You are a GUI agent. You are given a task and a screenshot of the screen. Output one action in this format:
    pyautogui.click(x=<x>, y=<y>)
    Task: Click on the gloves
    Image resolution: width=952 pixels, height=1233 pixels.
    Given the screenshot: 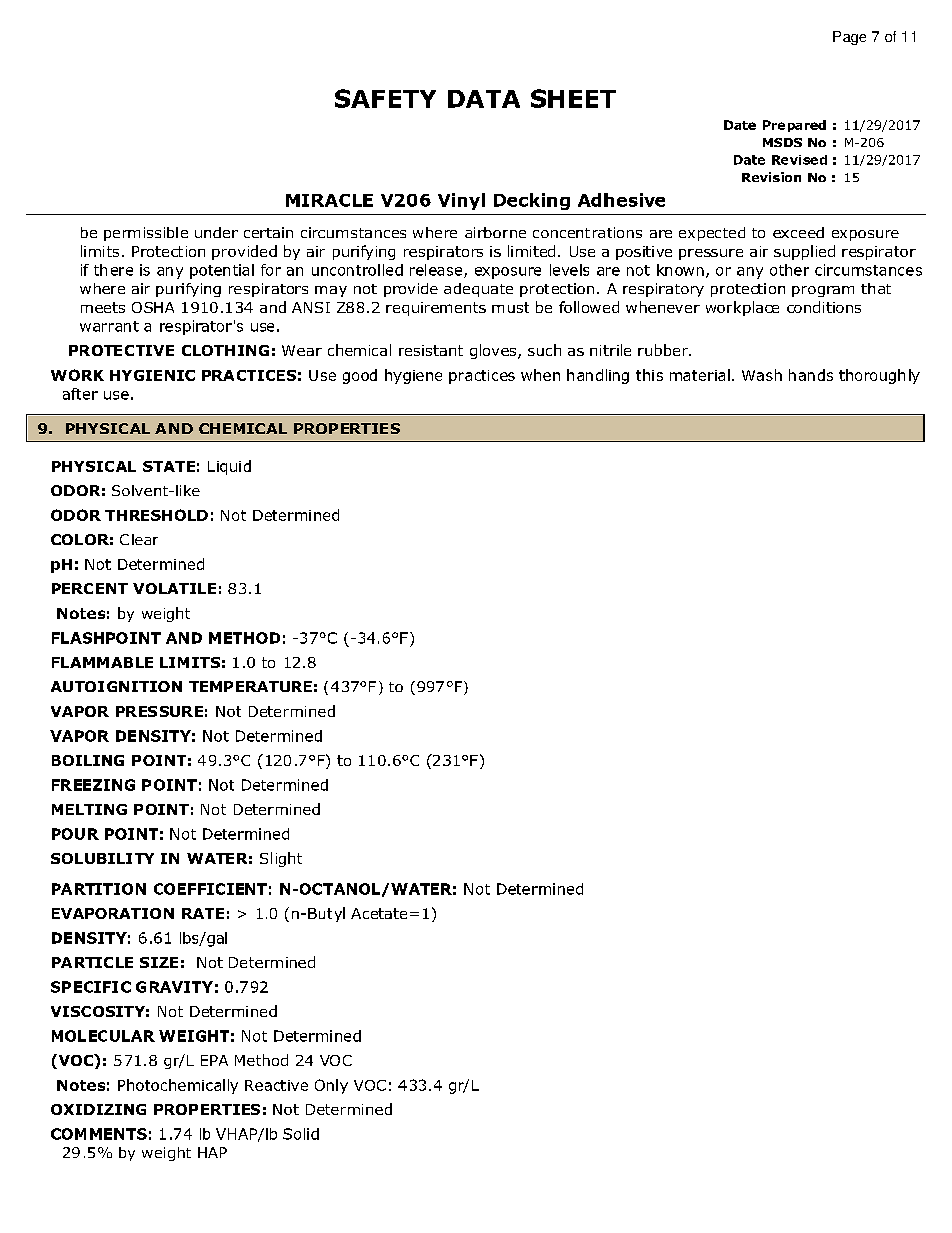 What is the action you would take?
    pyautogui.click(x=493, y=351)
